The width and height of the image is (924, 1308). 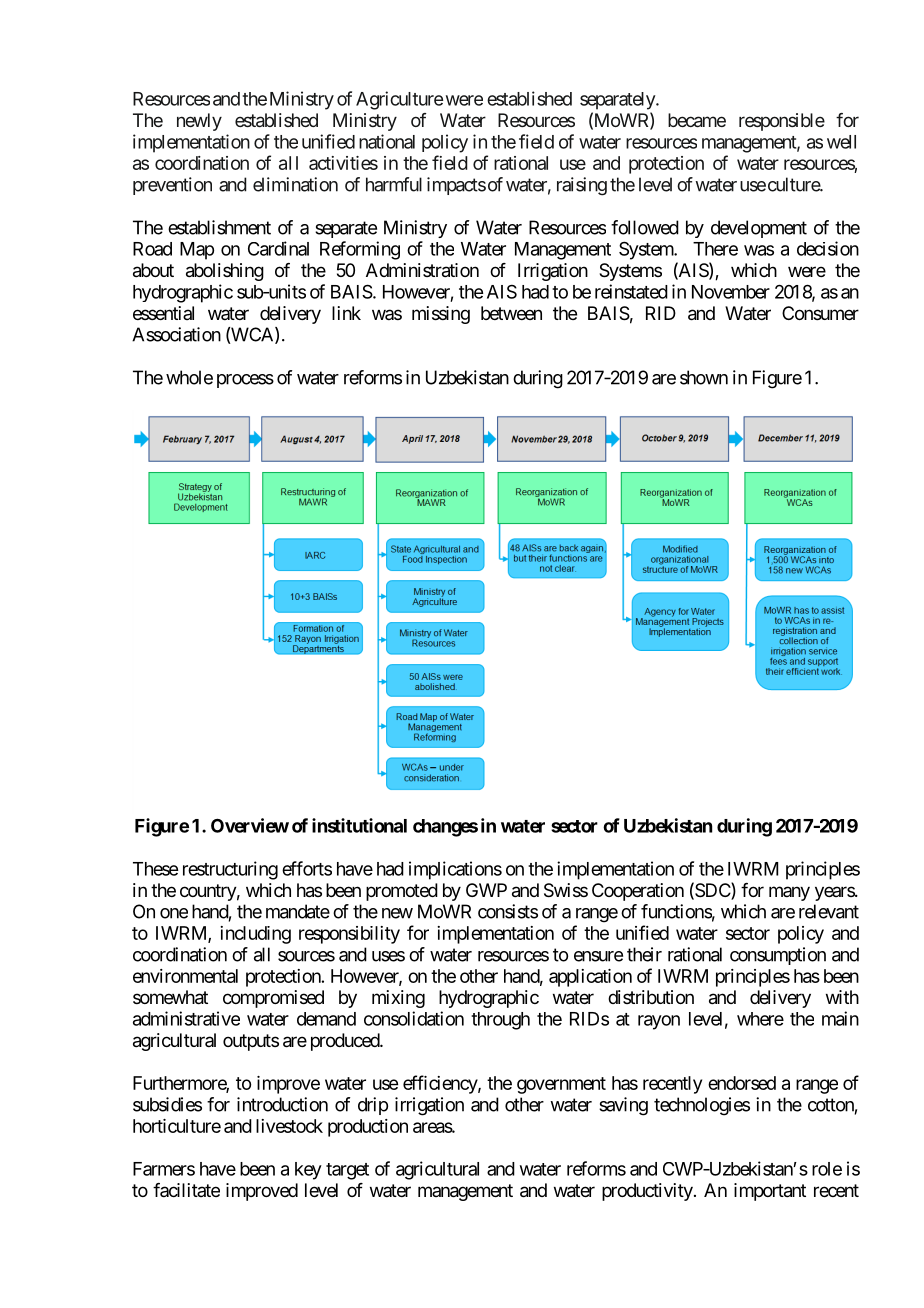 What do you see at coordinates (186, 1190) in the image?
I see `facilitate` at bounding box center [186, 1190].
